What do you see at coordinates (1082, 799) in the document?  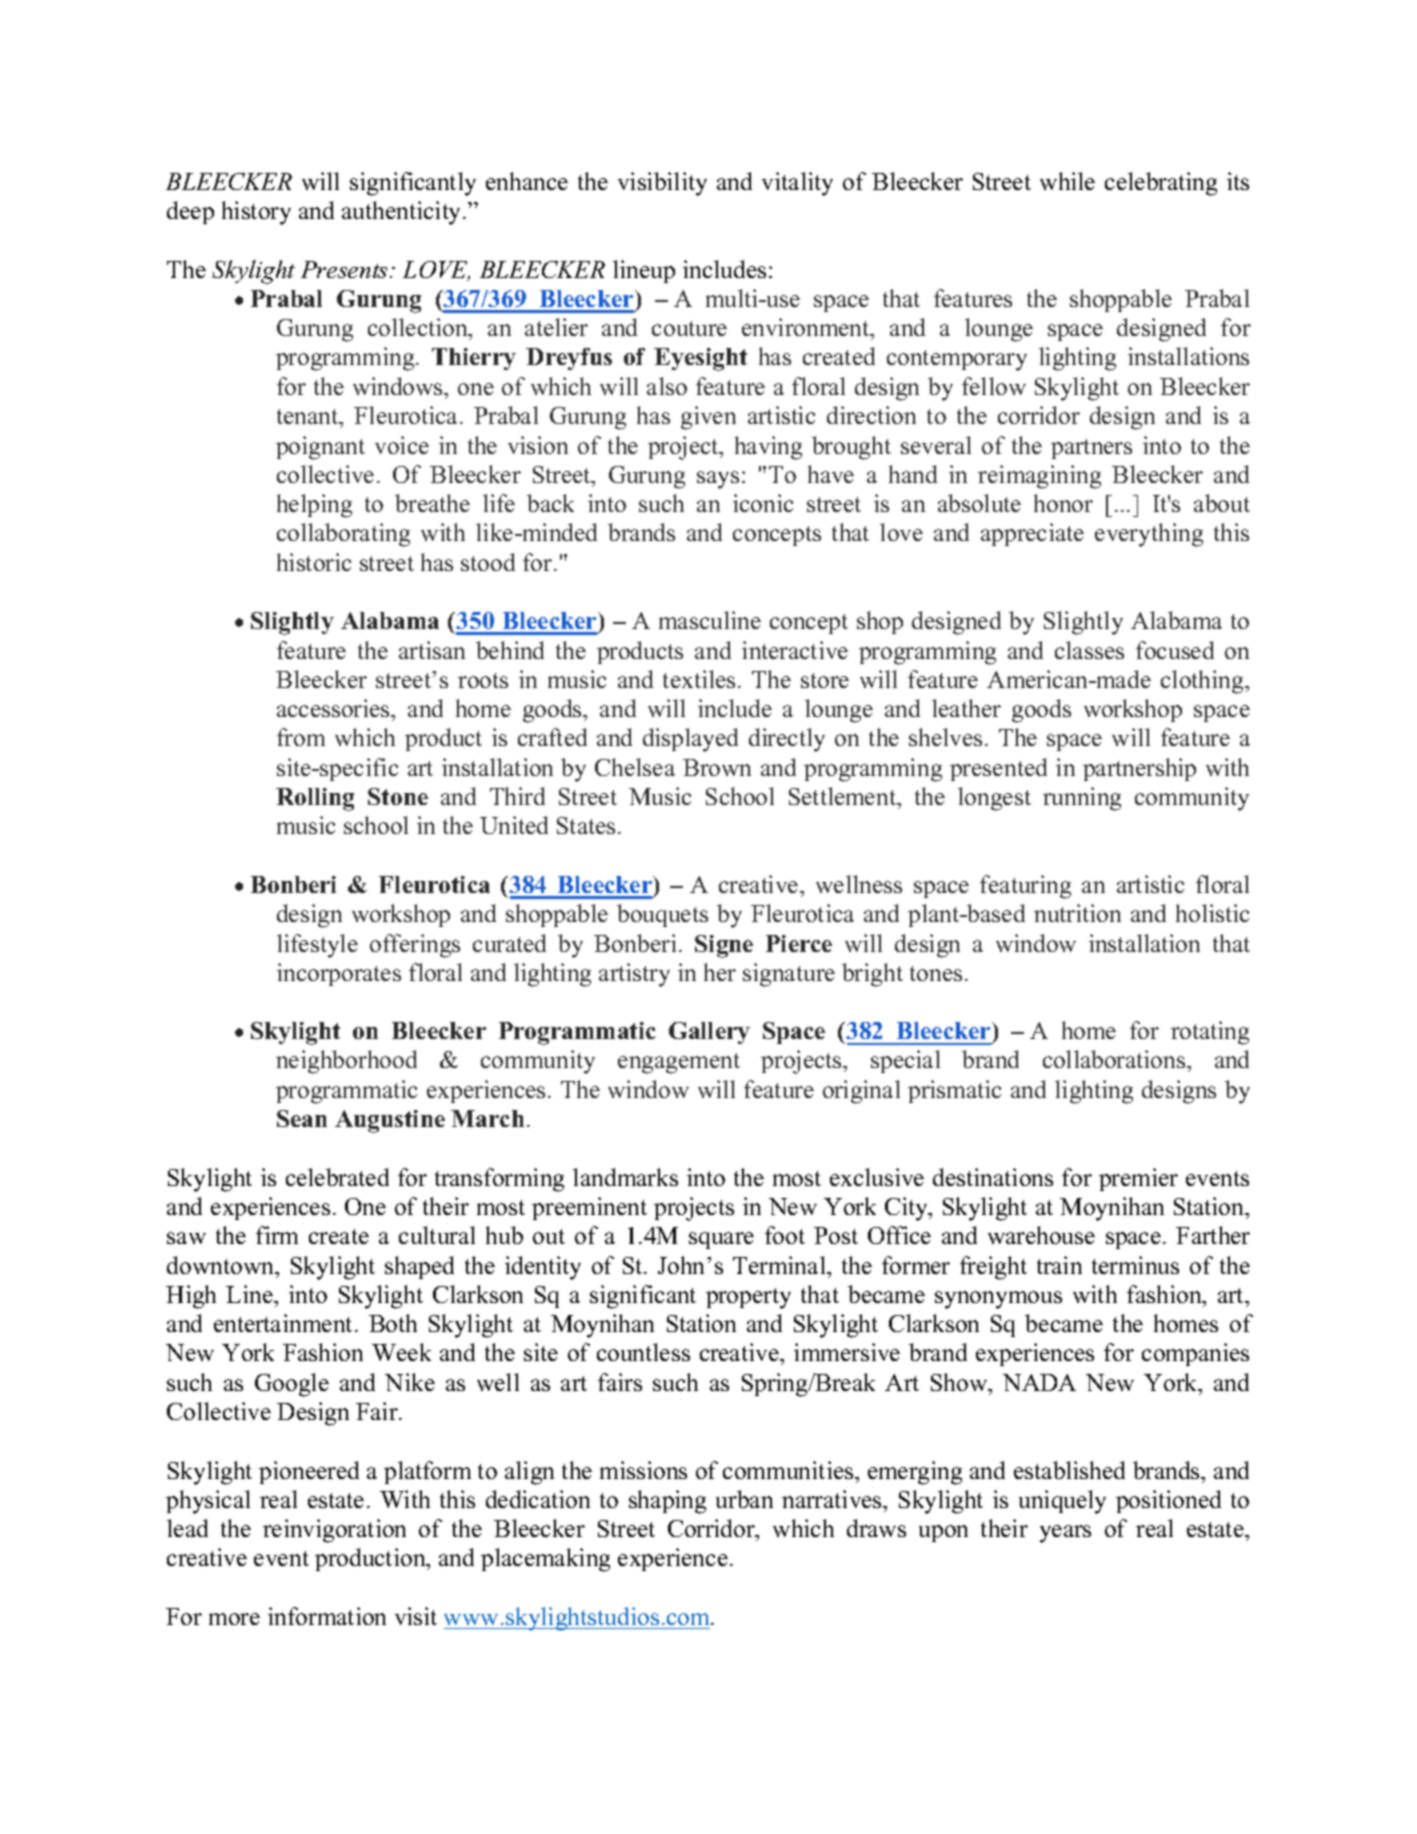 I see `running` at bounding box center [1082, 799].
